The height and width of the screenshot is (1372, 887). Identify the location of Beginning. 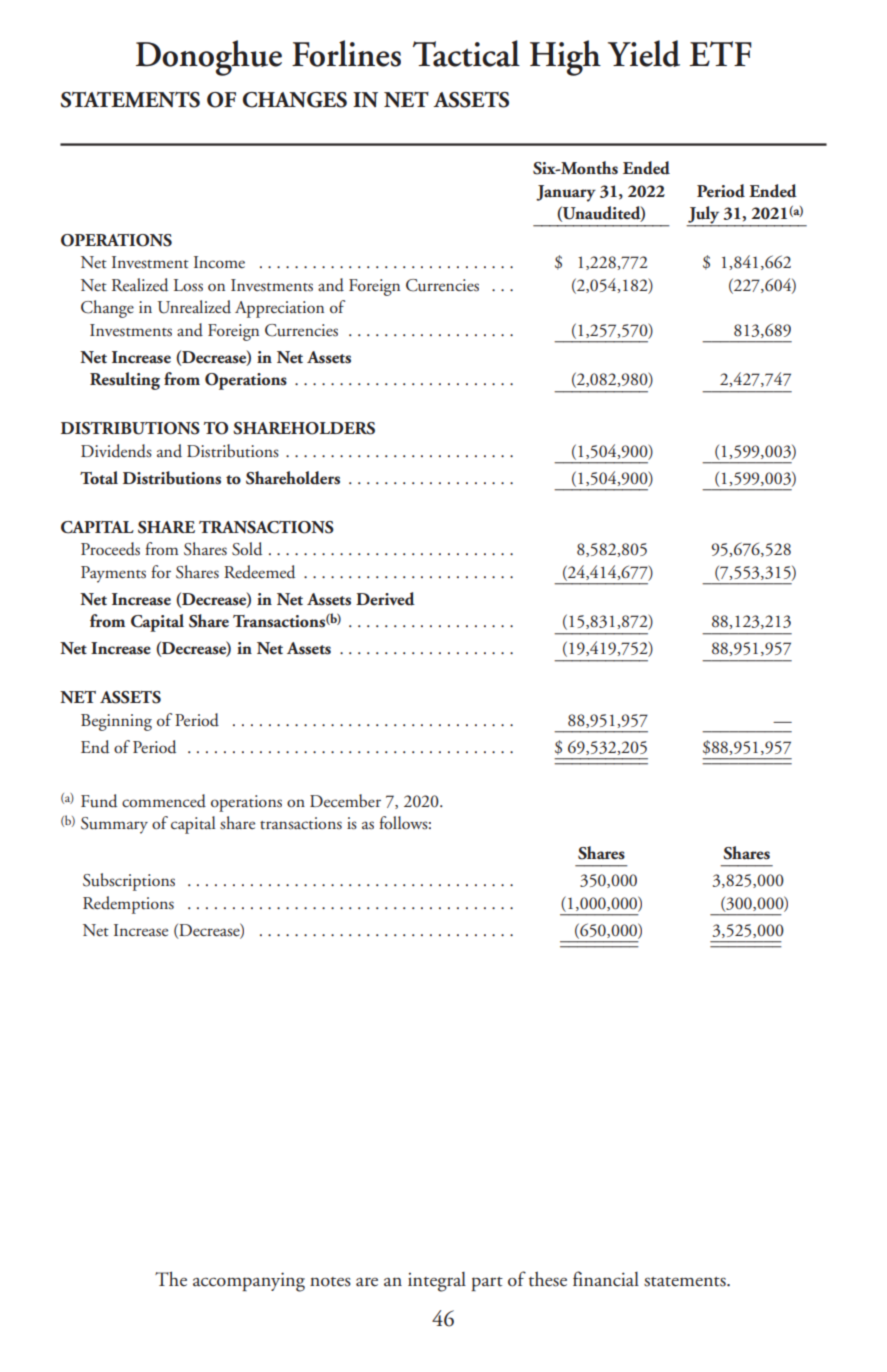
(116, 722).
